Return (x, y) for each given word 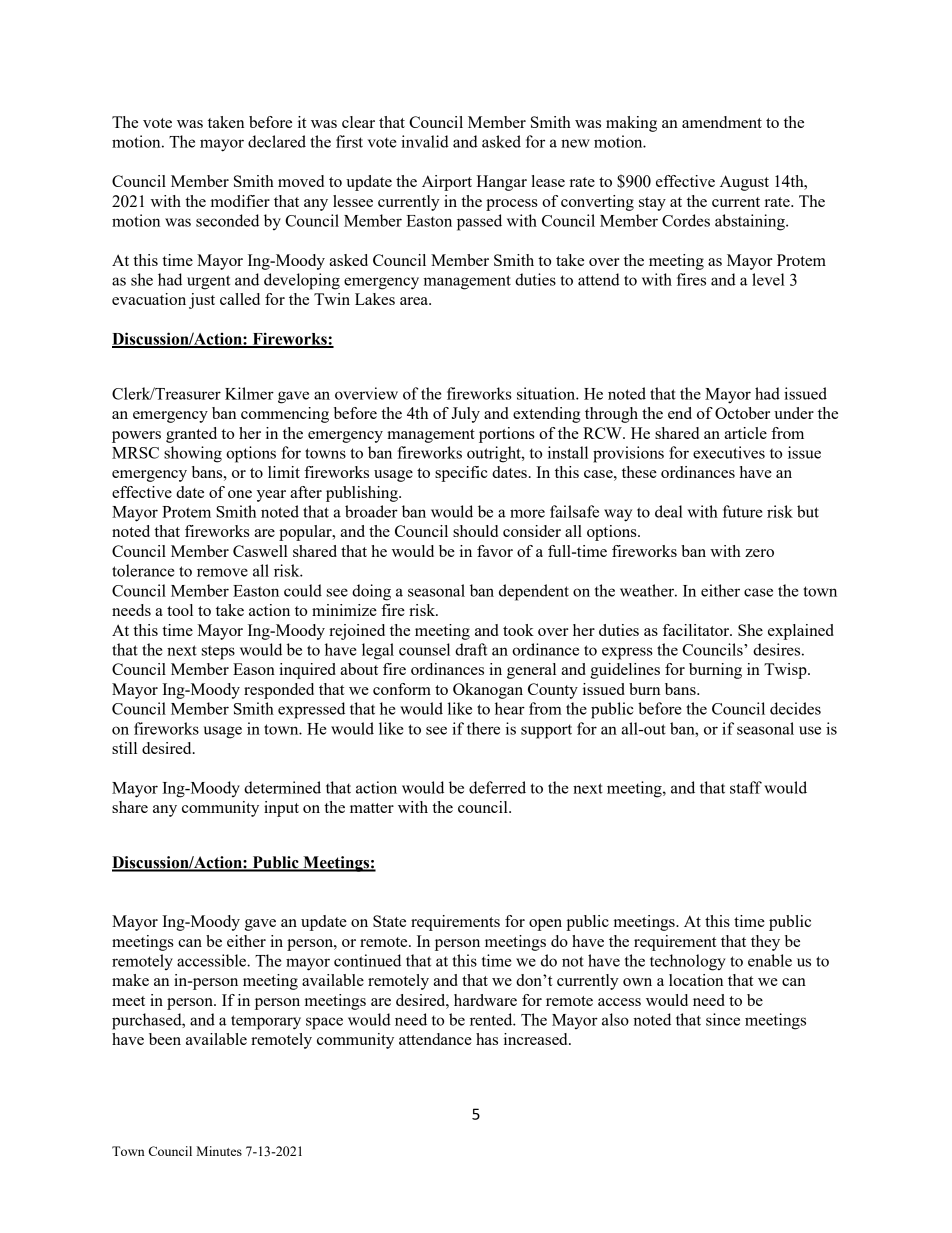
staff (746, 787)
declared (277, 141)
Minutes (219, 1151)
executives (729, 452)
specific (461, 474)
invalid (425, 141)
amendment (722, 122)
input (281, 809)
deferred (497, 787)
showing (193, 454)
